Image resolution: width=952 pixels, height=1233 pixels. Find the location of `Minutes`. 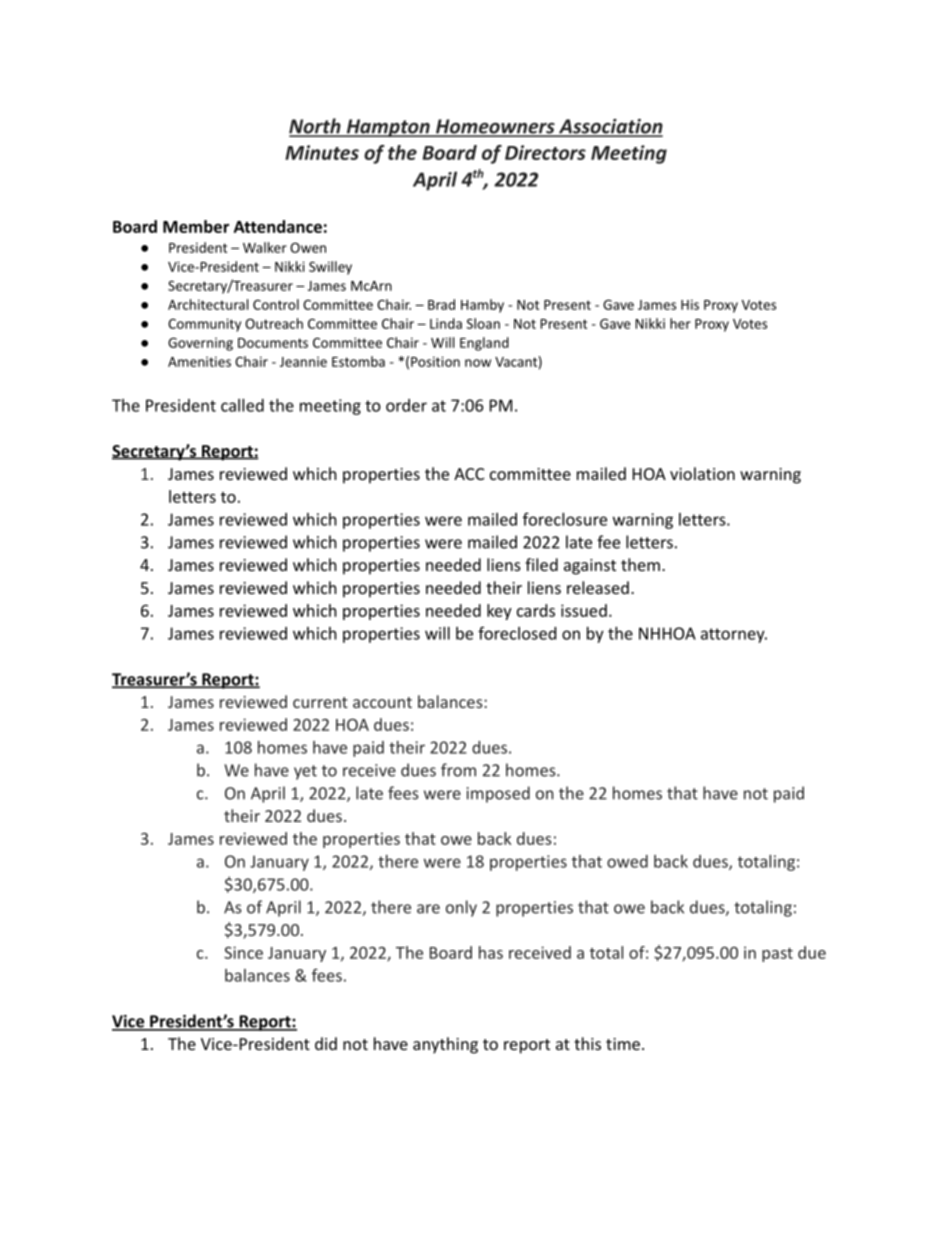

Minutes is located at coordinates (322, 152).
